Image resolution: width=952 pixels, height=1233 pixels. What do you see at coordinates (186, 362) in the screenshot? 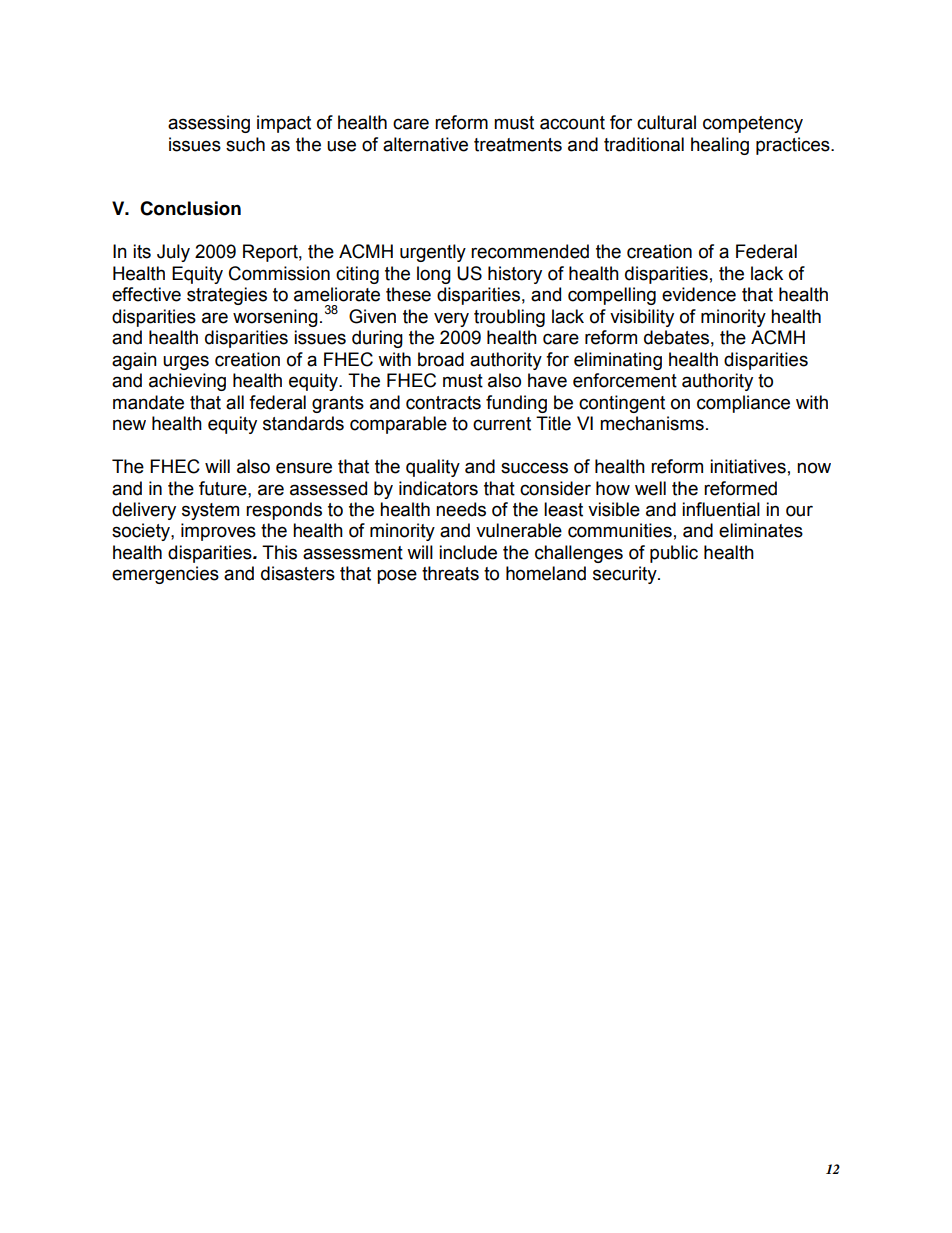
I see `urges` at bounding box center [186, 362].
